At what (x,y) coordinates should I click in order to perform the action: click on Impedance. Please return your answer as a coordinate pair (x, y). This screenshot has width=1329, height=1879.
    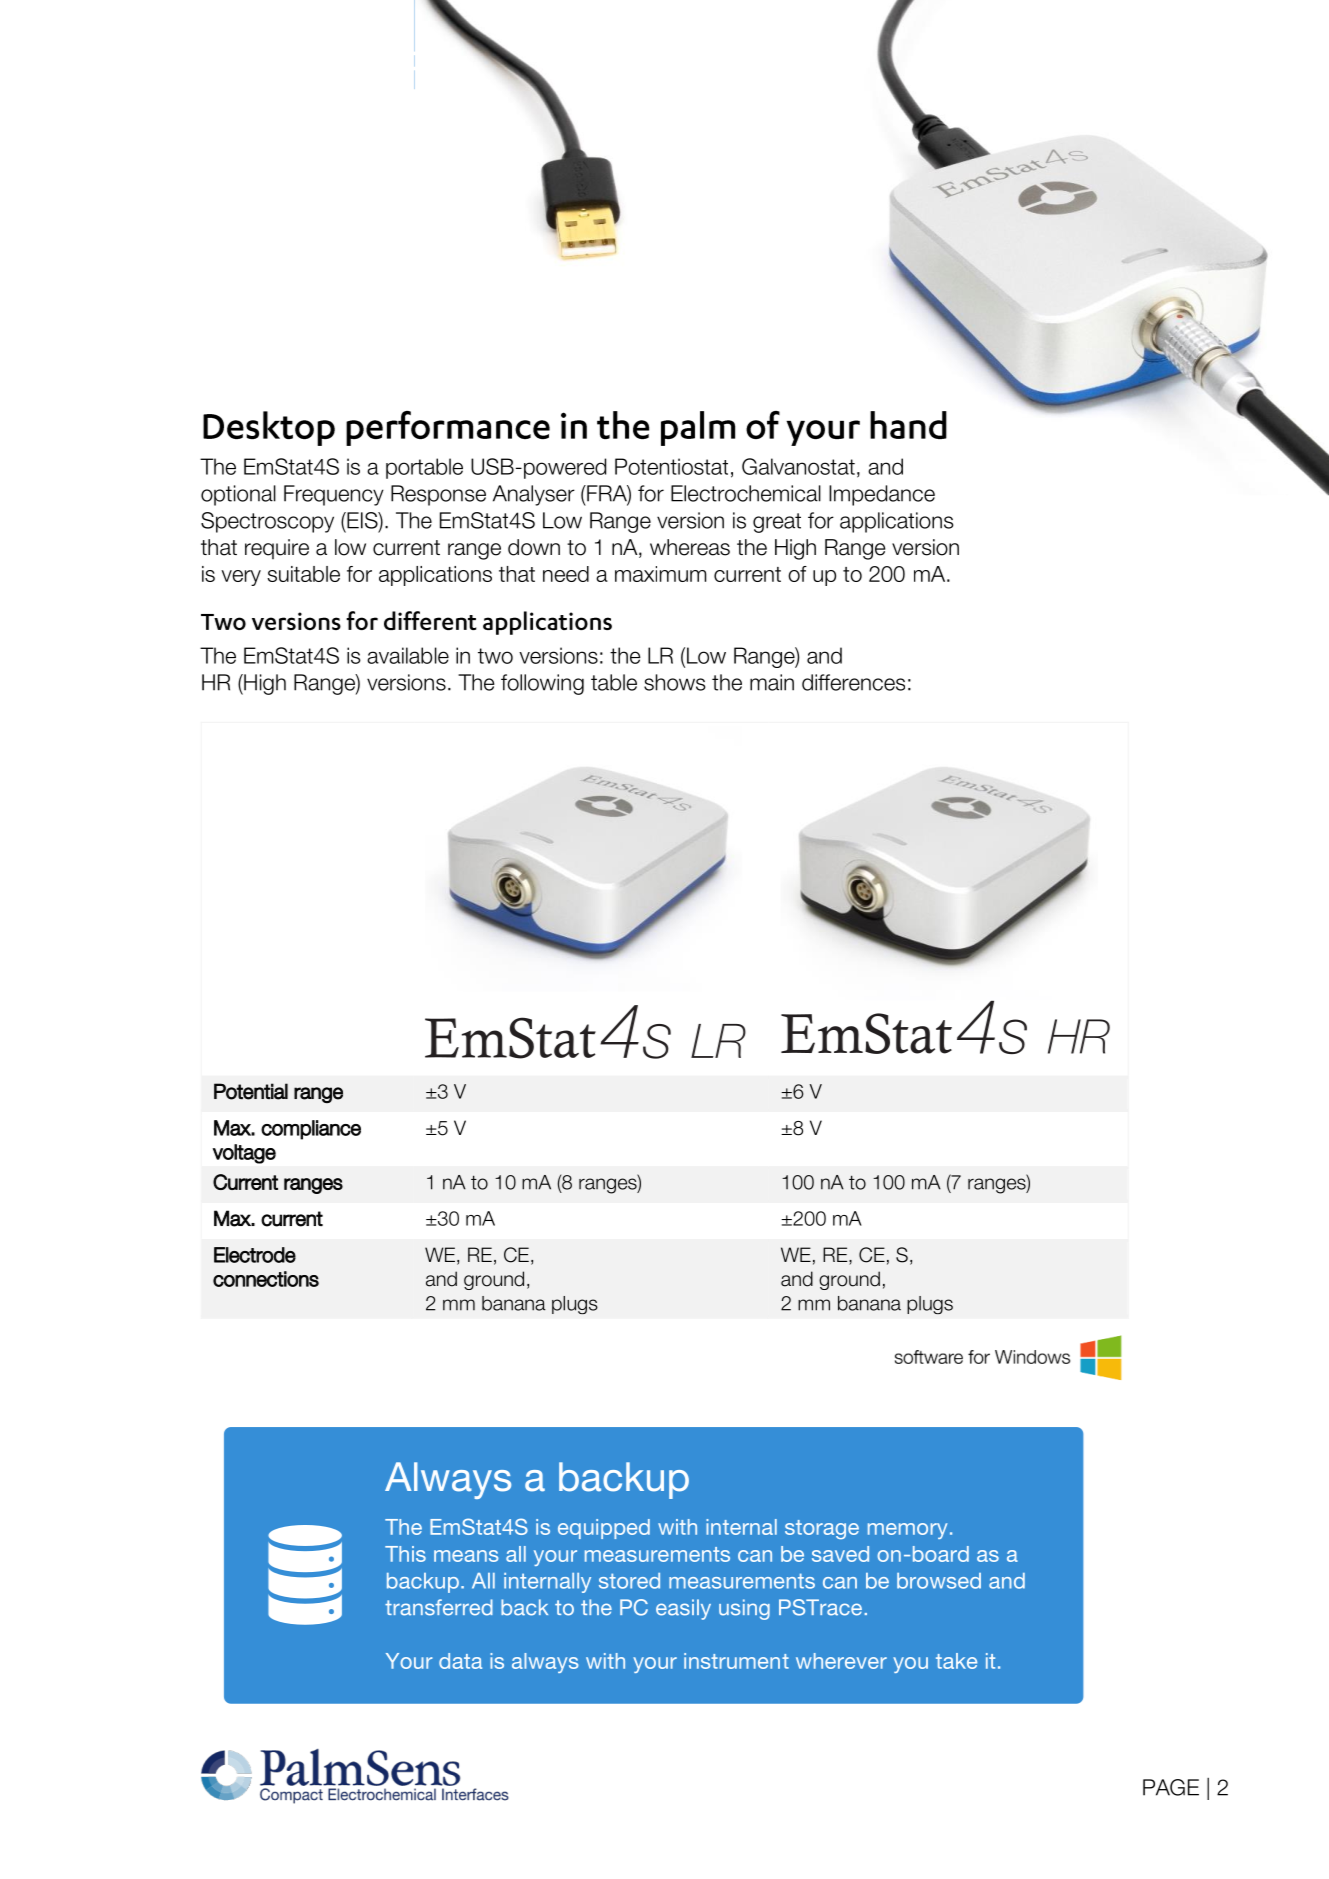
    Looking at the image, I should click on (882, 495).
